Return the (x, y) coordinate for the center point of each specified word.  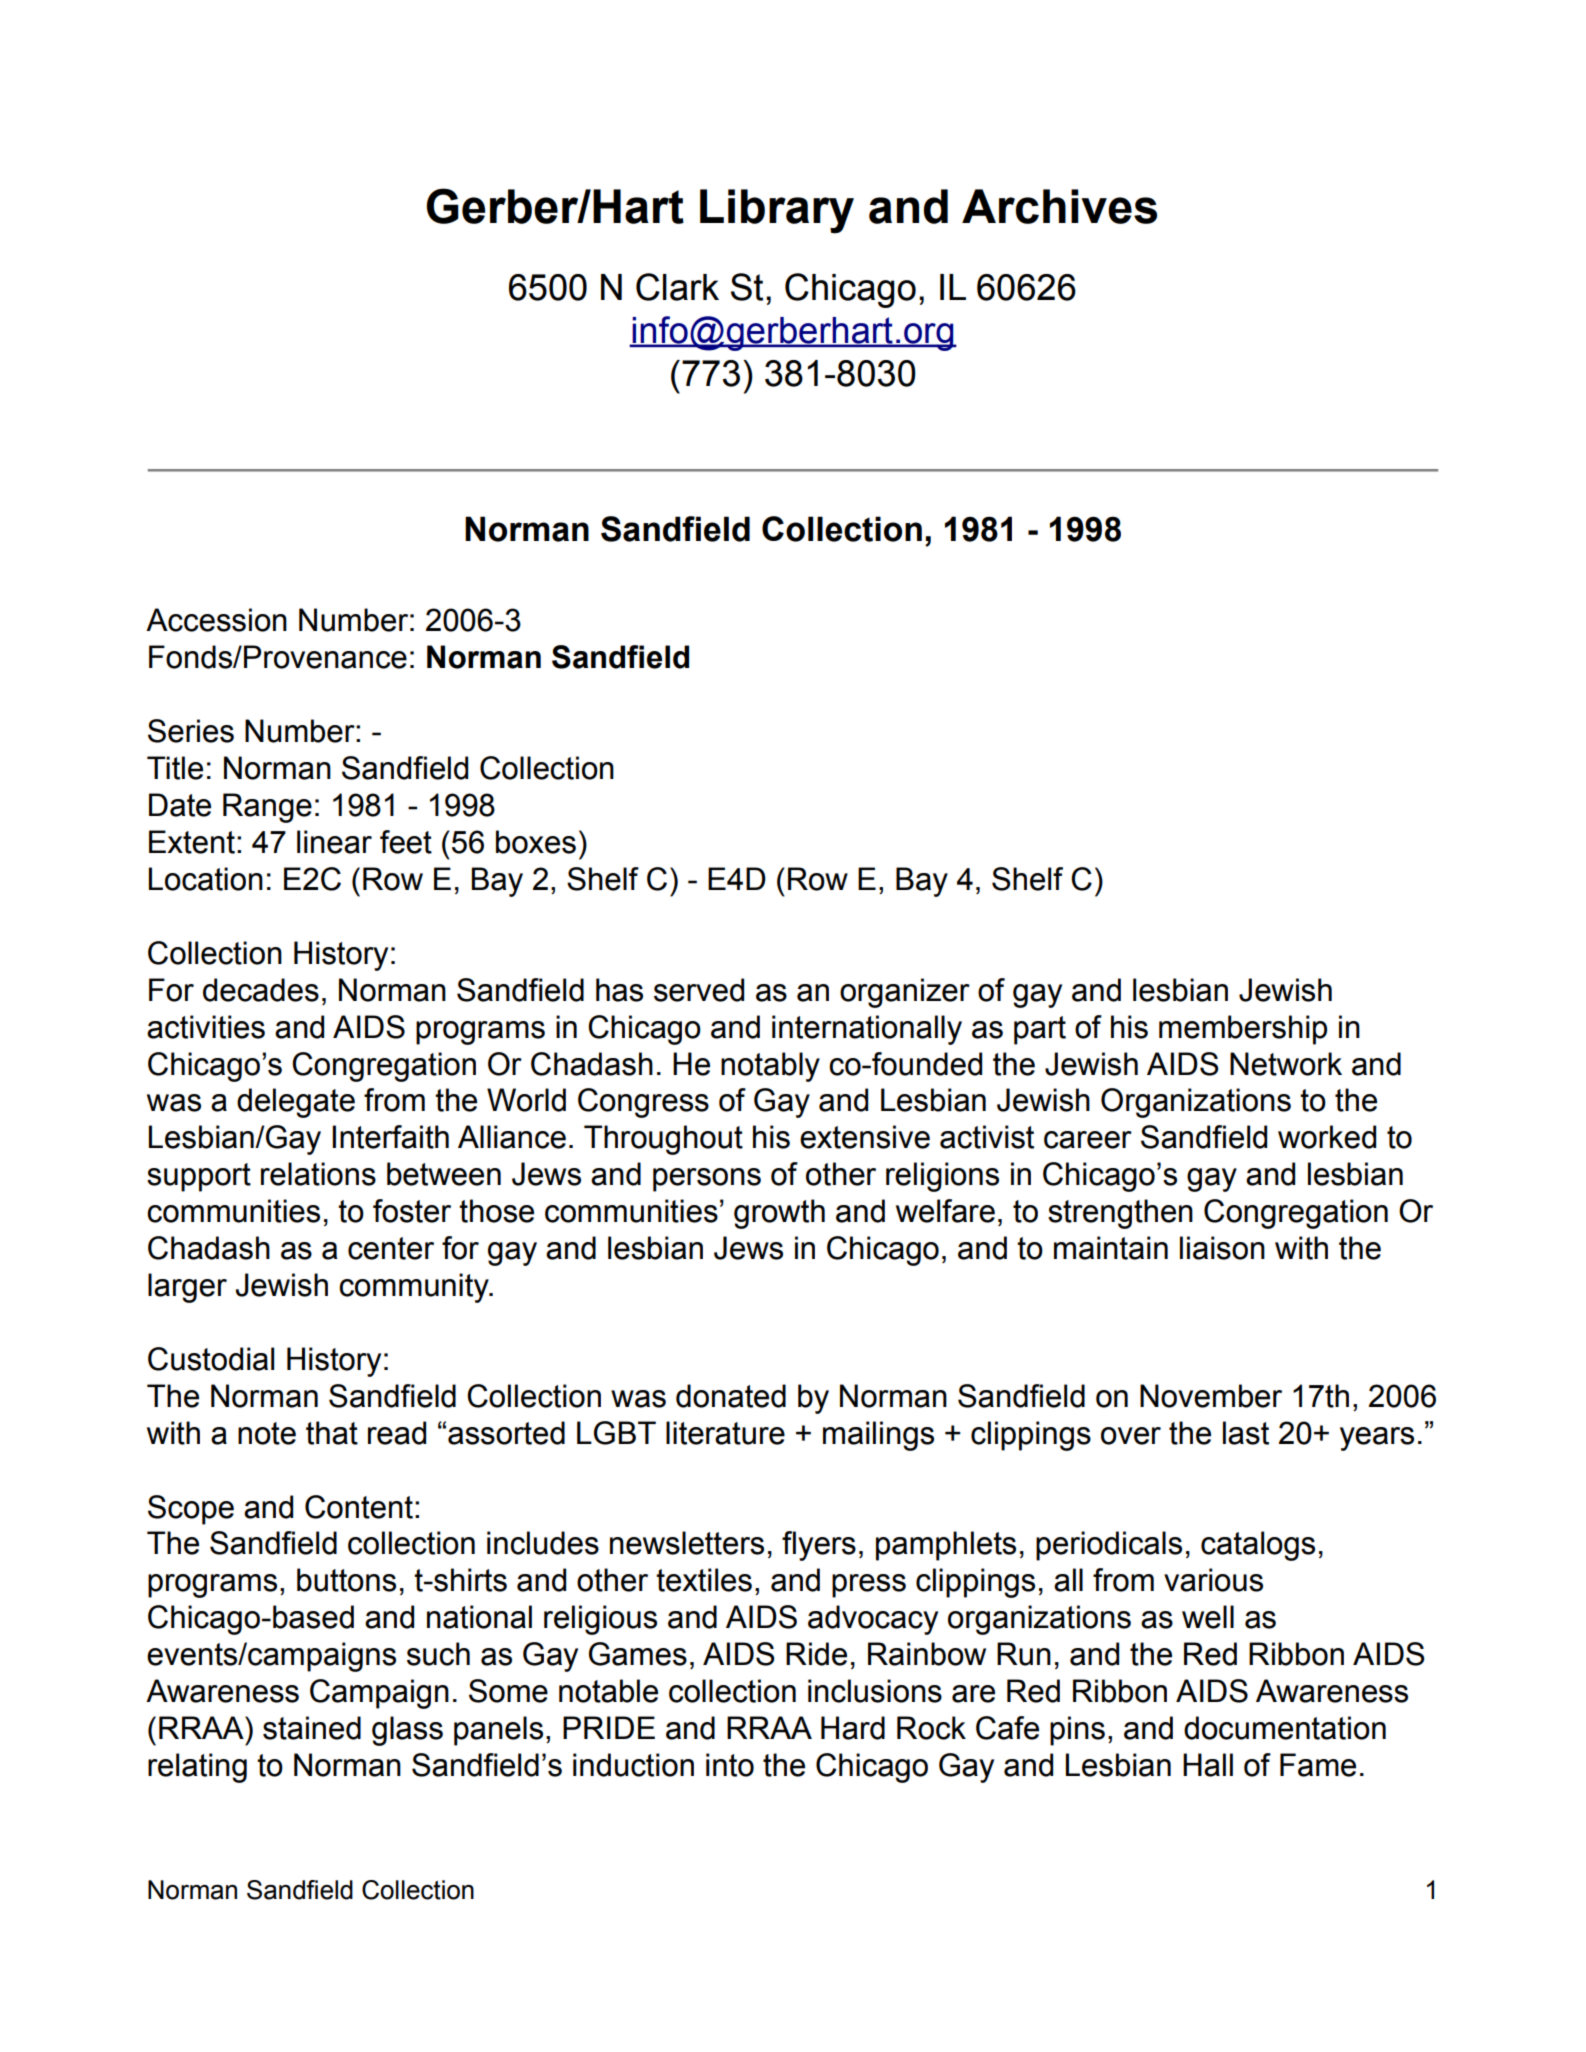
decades (261, 990)
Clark (677, 287)
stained (312, 1728)
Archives (1059, 206)
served (699, 990)
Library (777, 211)
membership (1243, 1030)
